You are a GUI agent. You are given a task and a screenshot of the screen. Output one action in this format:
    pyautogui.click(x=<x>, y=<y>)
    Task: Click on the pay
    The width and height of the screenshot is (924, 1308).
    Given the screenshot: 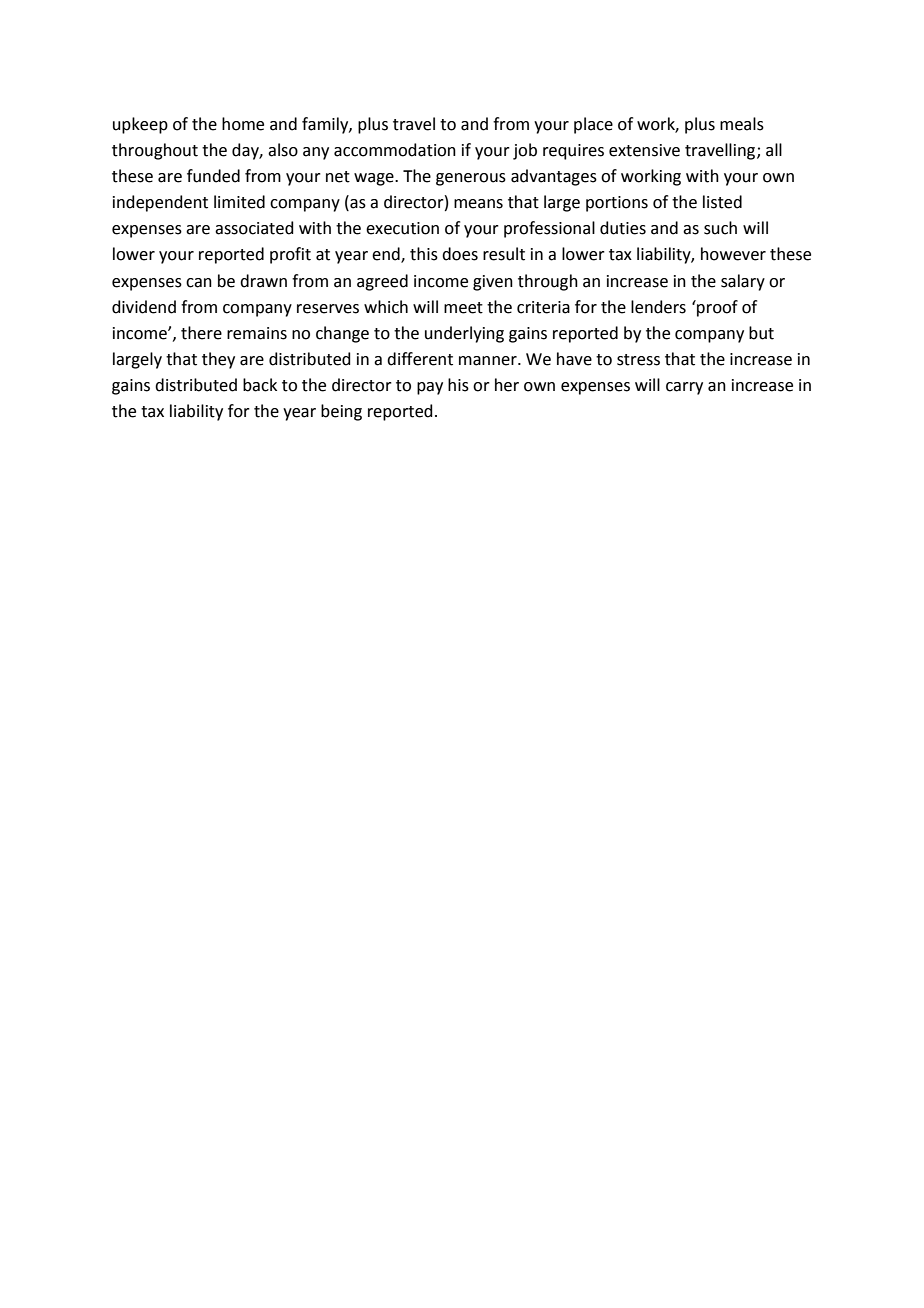 What is the action you would take?
    pyautogui.click(x=430, y=388)
